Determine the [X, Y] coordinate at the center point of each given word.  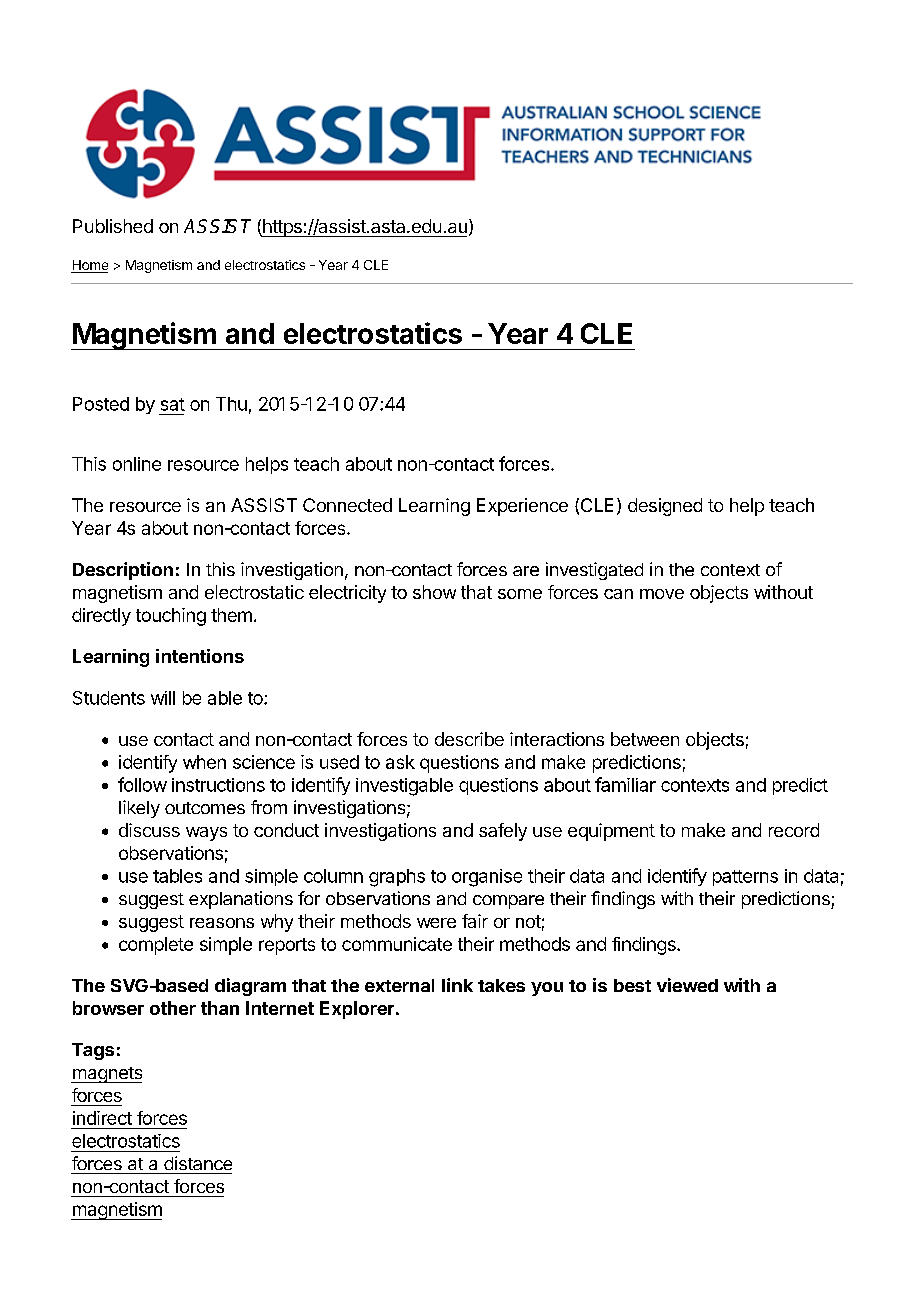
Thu [231, 404]
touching [171, 617]
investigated [594, 571]
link [457, 985]
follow [142, 784]
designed [665, 507]
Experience [522, 507]
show [434, 592]
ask [400, 762]
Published [113, 226]
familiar [625, 784]
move [662, 594]
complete [156, 946]
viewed [687, 985]
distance [198, 1163]
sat [173, 404]
